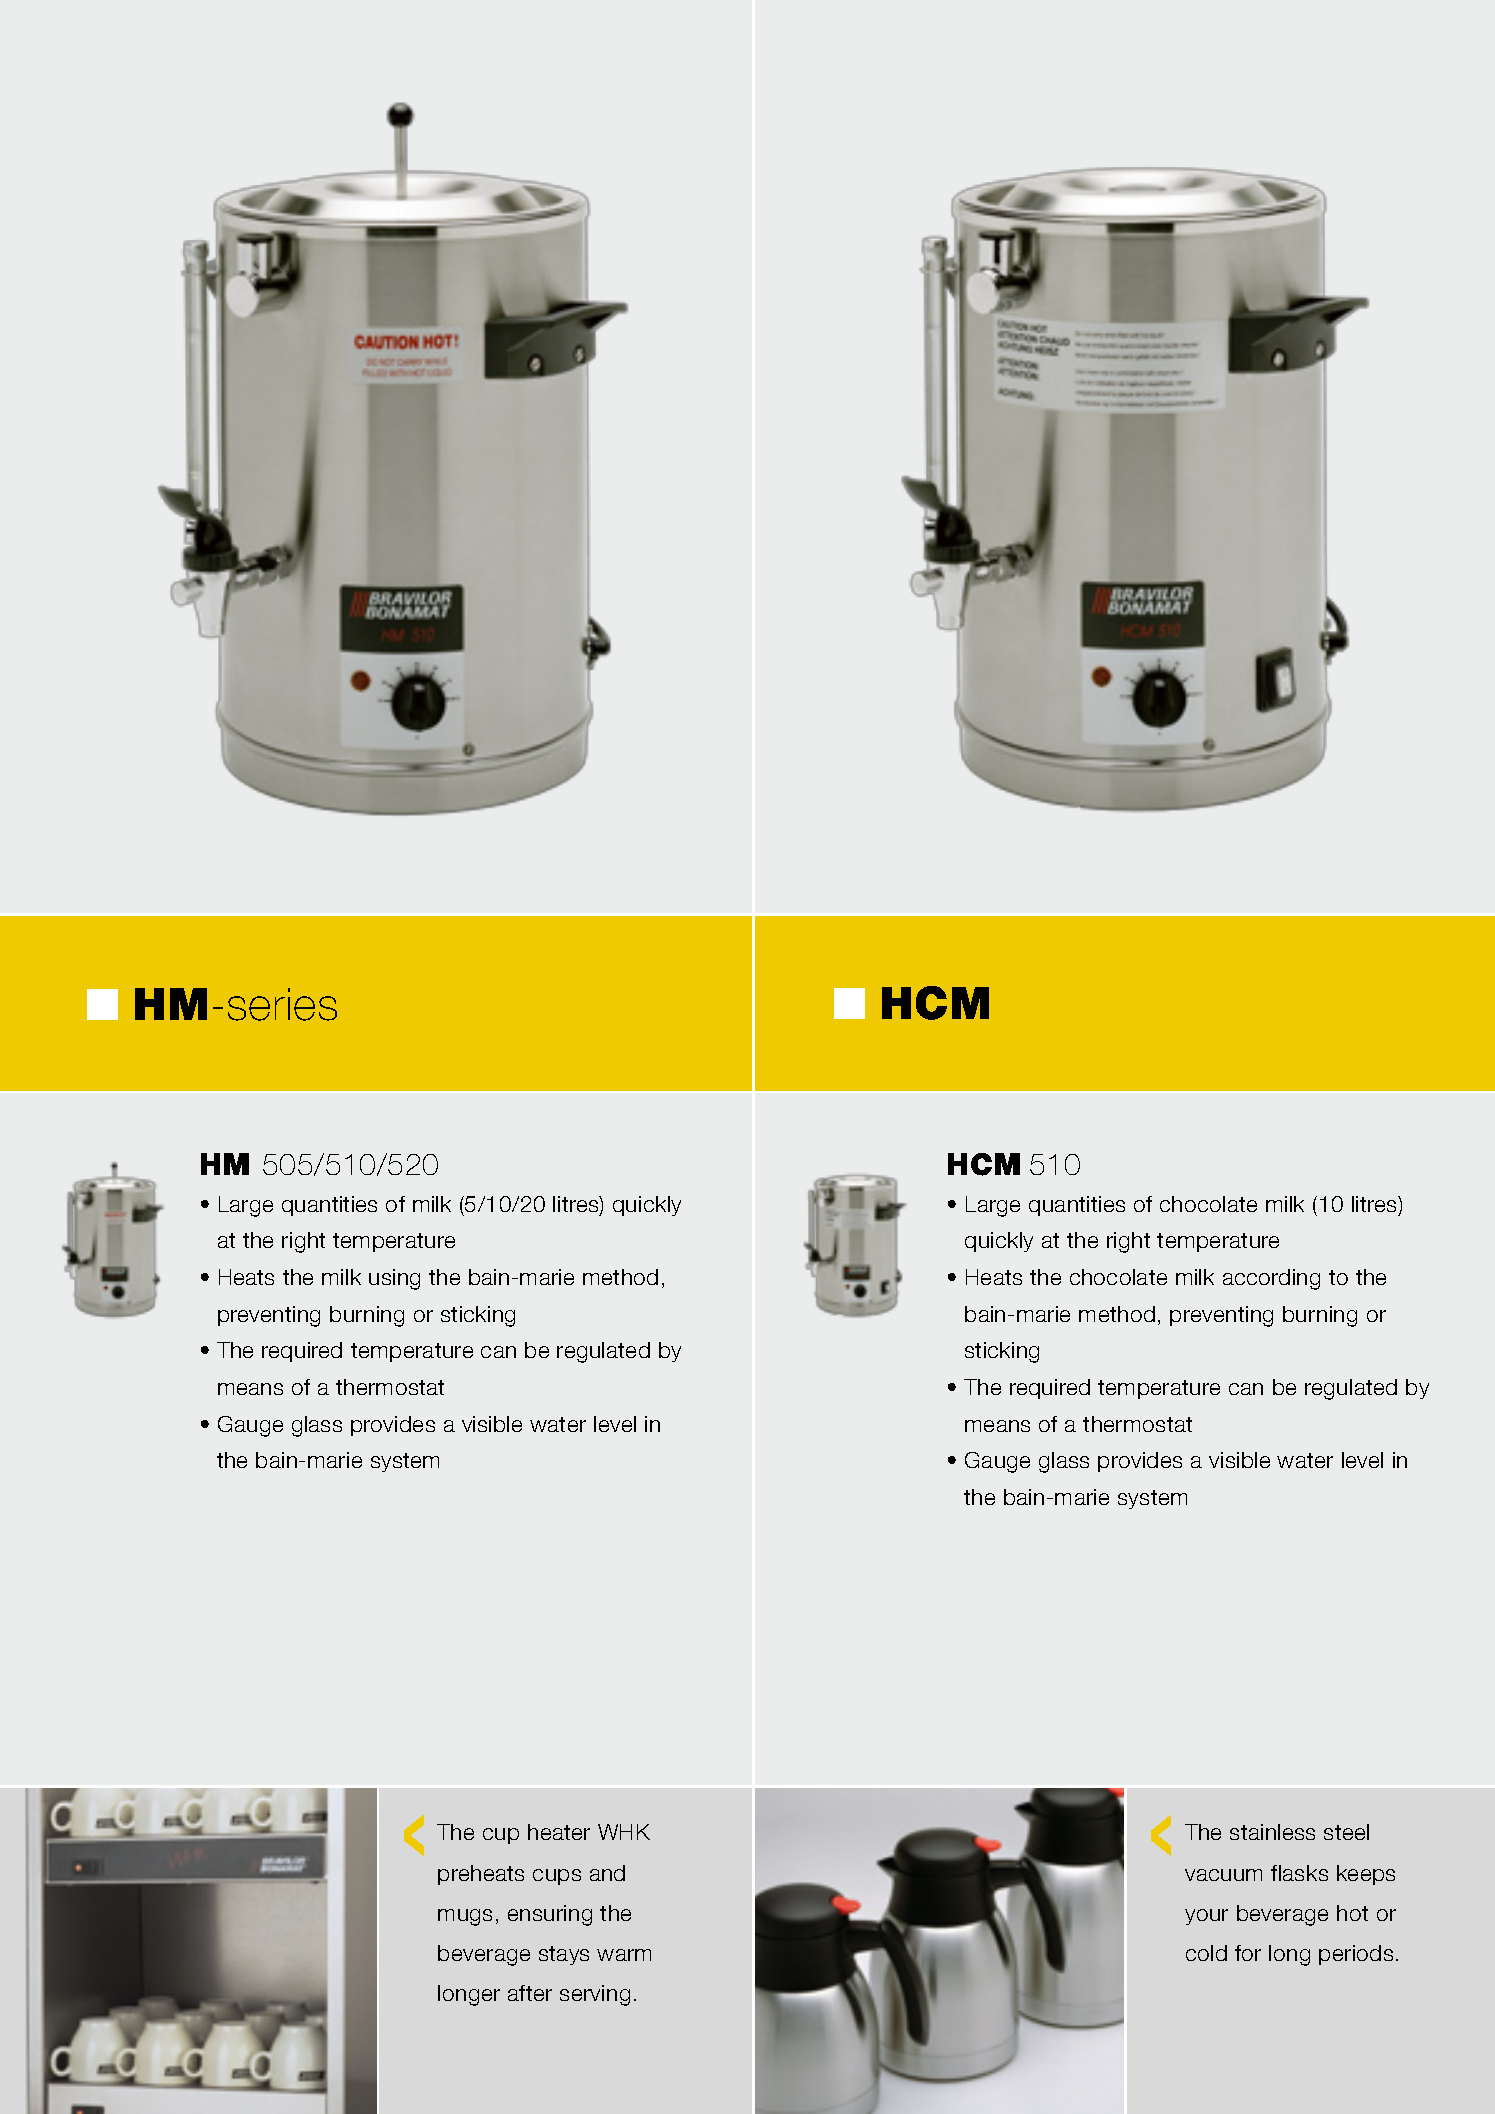 This image has width=1495, height=2114. What do you see at coordinates (530, 1993) in the image?
I see `after` at bounding box center [530, 1993].
